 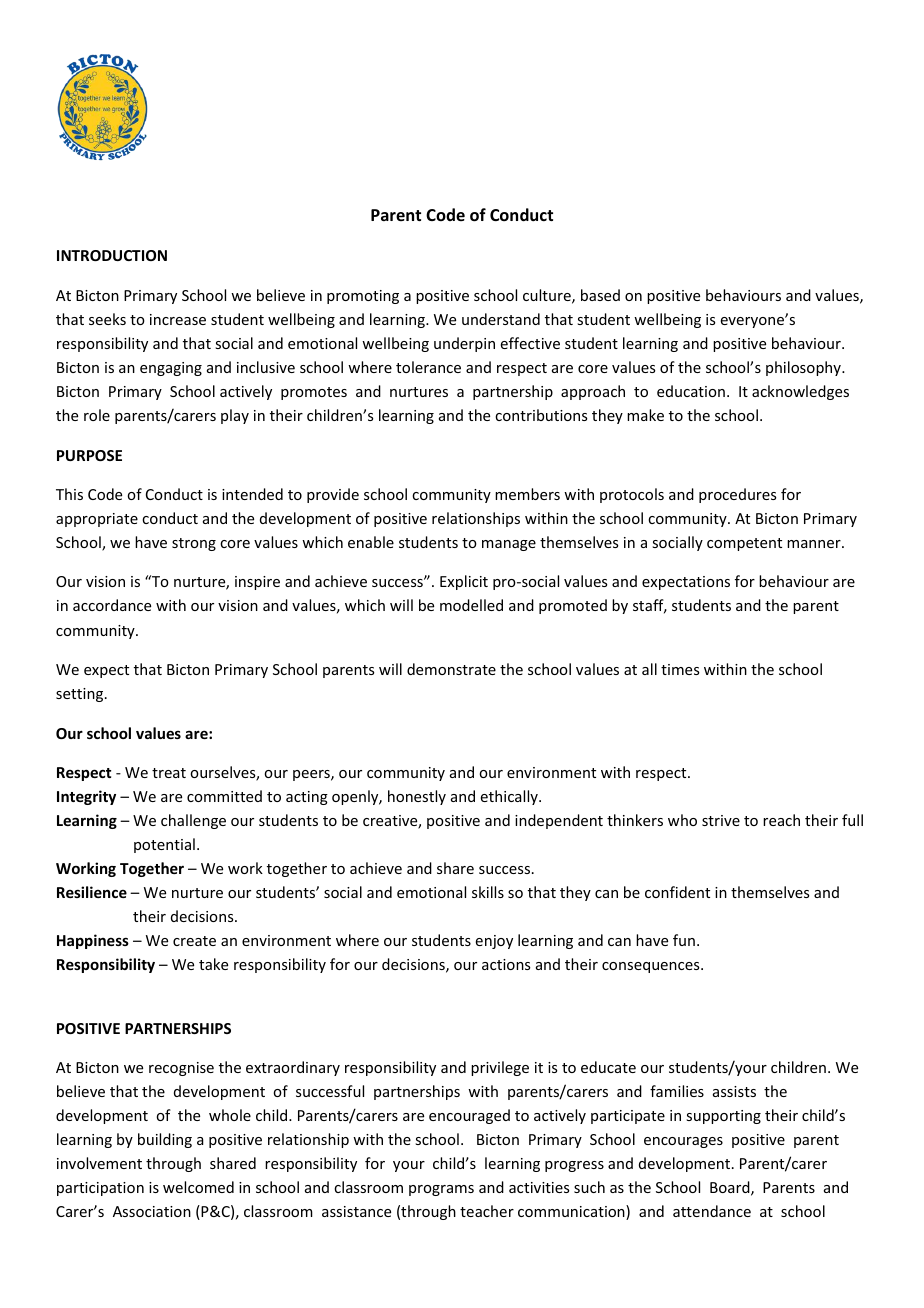 I want to click on Explicit, so click(x=464, y=582).
